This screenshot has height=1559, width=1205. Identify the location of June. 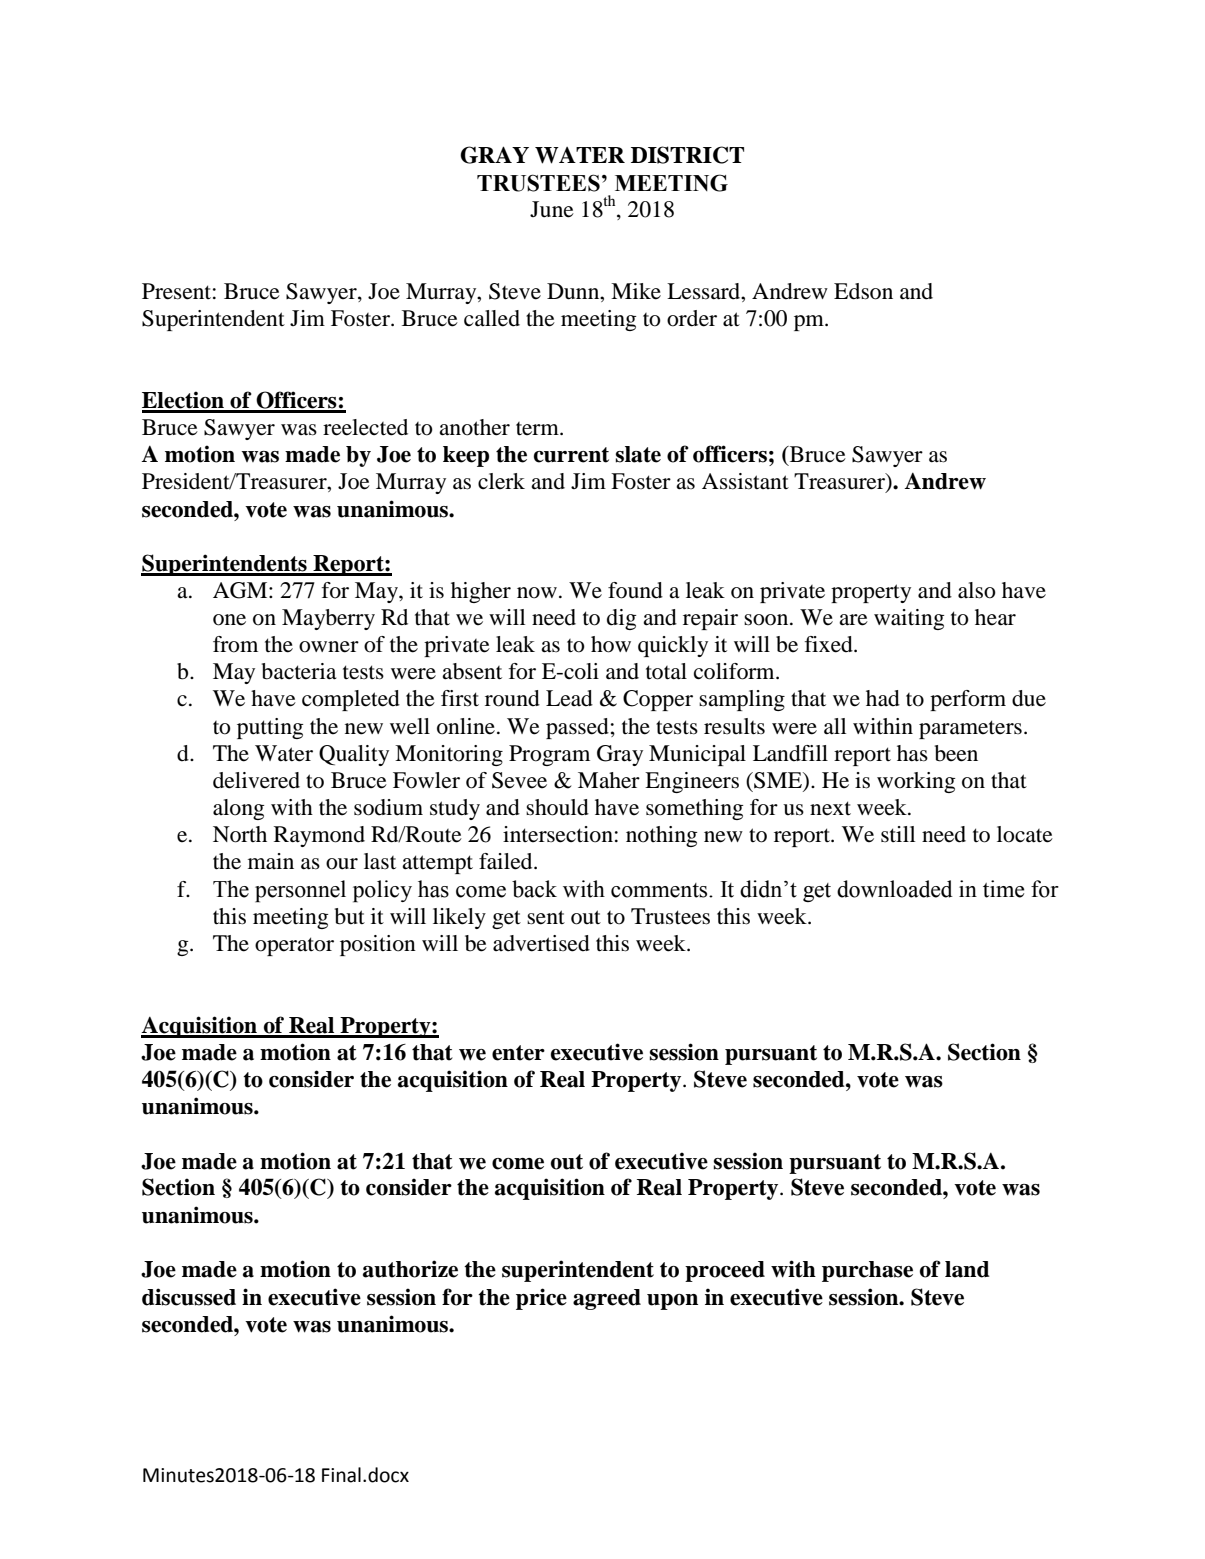
(552, 209).
